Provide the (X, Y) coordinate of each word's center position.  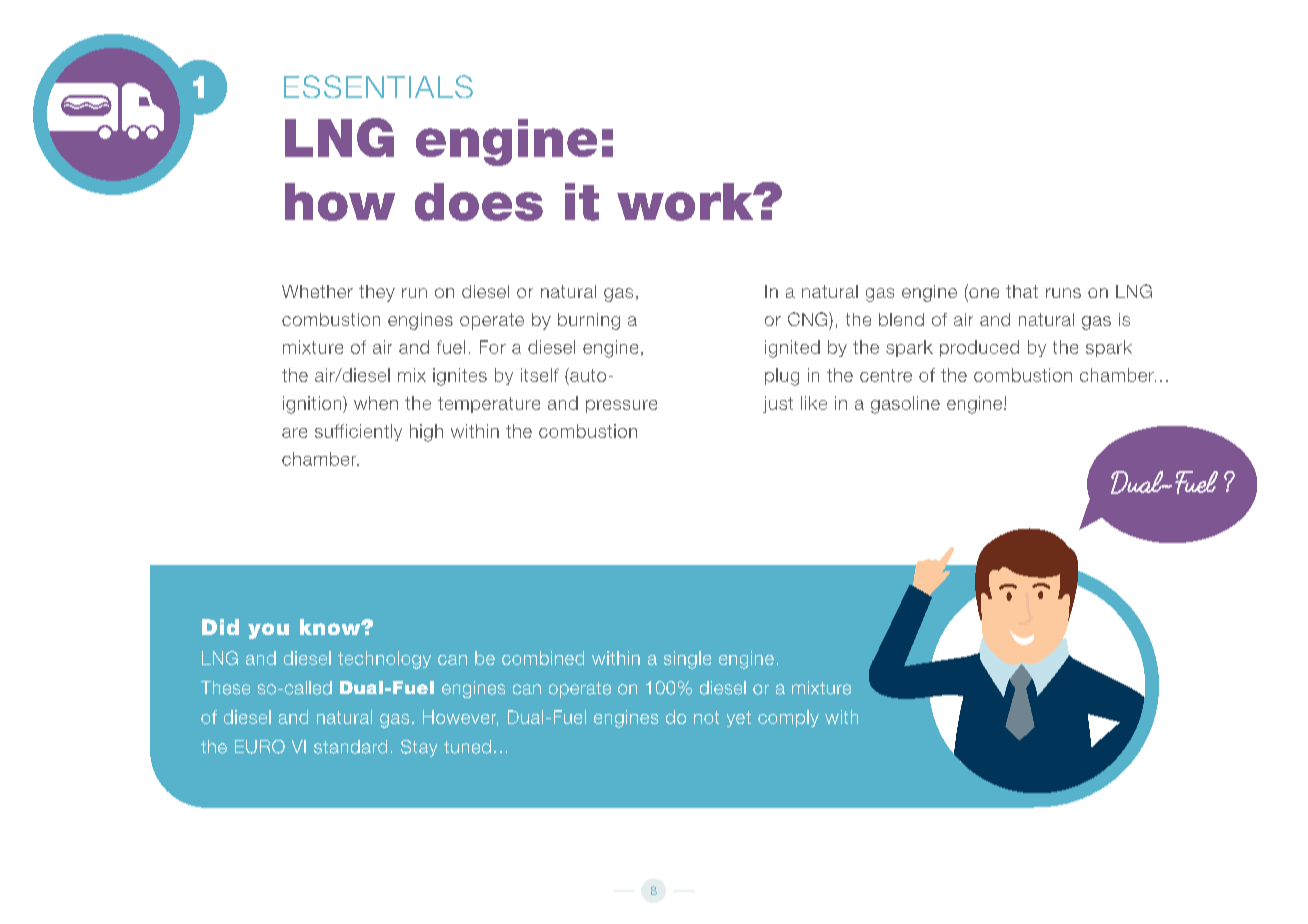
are (294, 433)
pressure (621, 406)
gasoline (905, 405)
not (706, 717)
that (1022, 291)
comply (788, 718)
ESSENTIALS (378, 86)
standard (350, 747)
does (479, 202)
